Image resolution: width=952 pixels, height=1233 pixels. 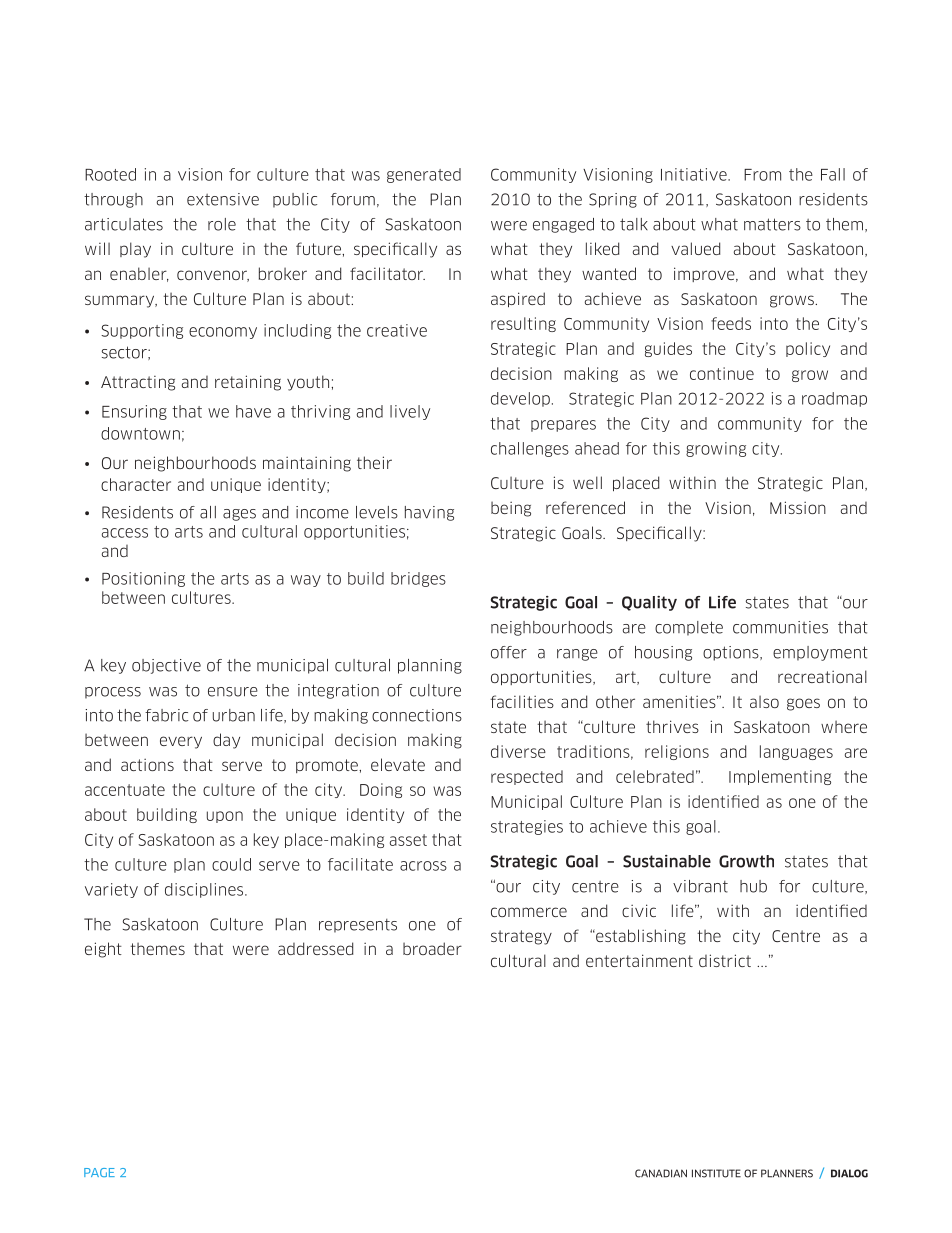 What do you see at coordinates (772, 224) in the document?
I see `matters` at bounding box center [772, 224].
